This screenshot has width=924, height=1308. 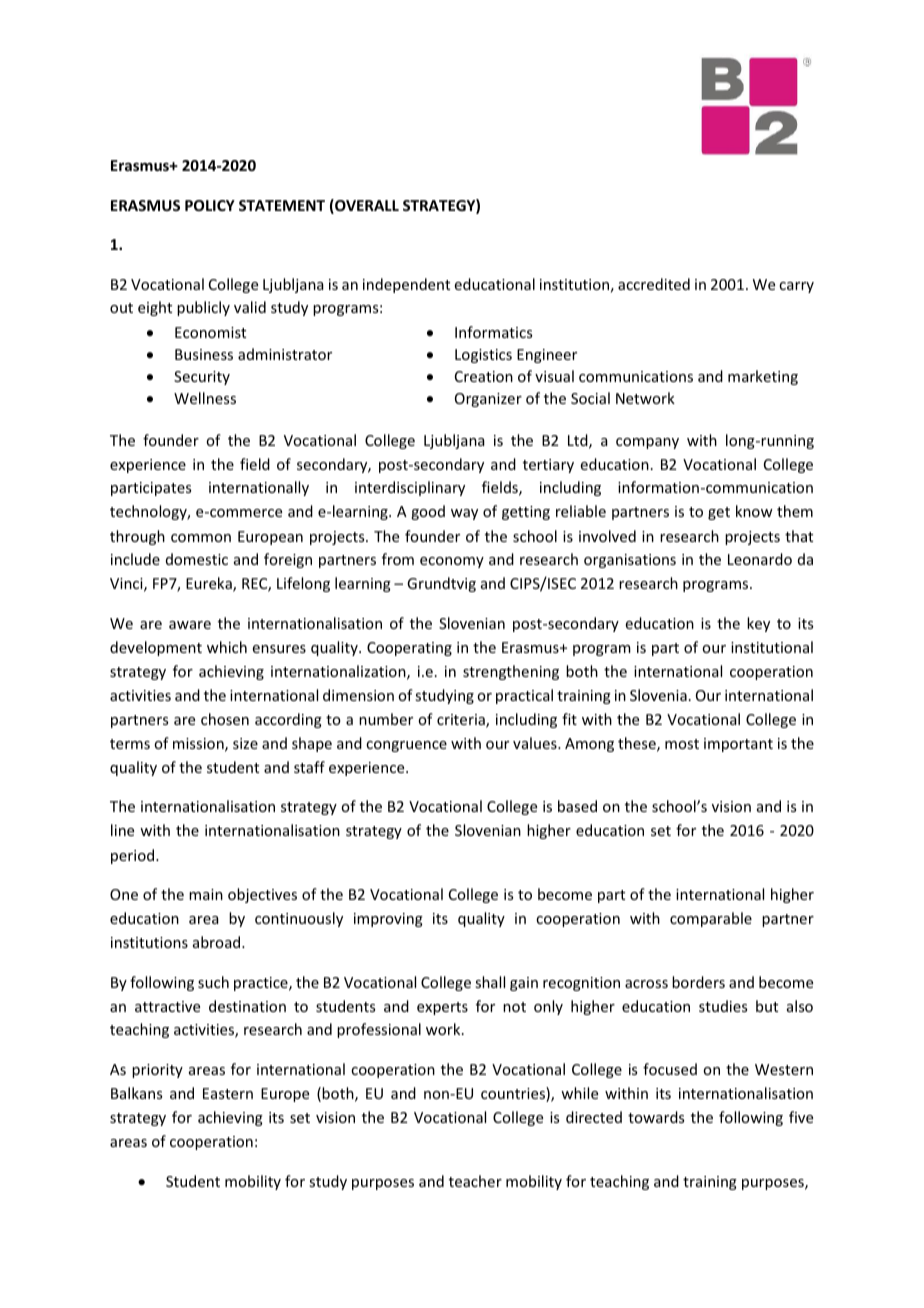 I want to click on shall, so click(x=490, y=982).
